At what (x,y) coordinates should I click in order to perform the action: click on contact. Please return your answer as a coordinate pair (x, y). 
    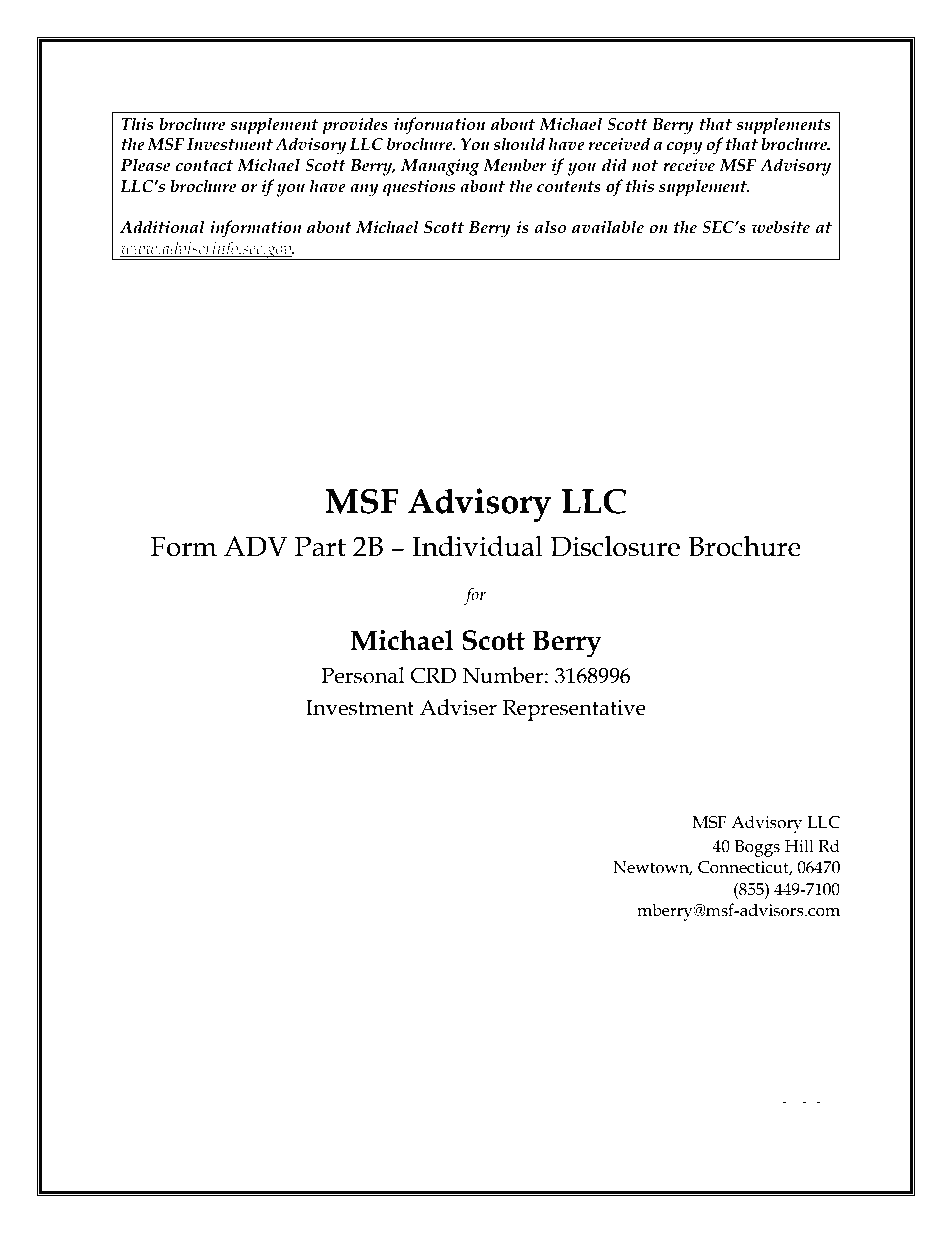
    Looking at the image, I should click on (204, 166).
